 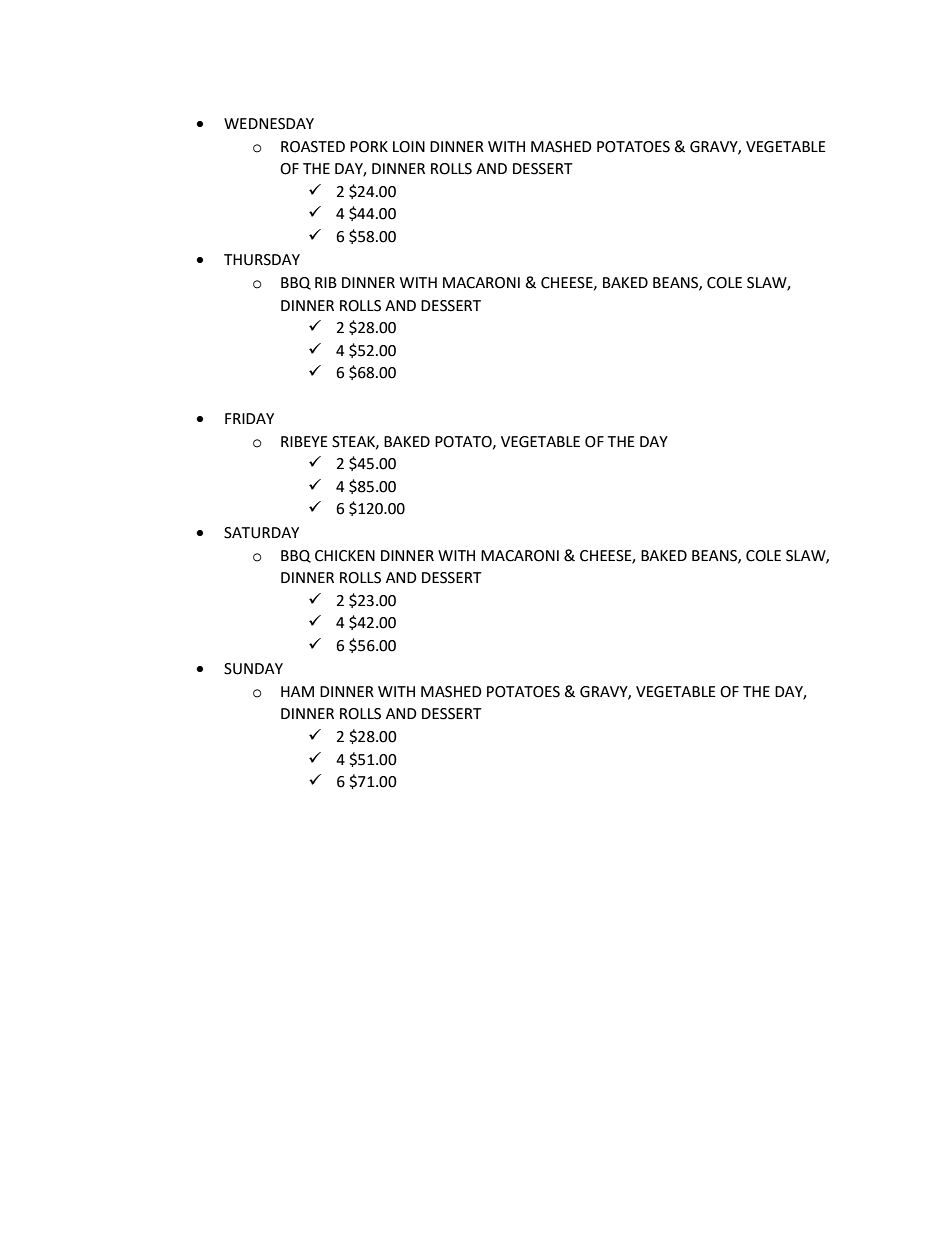 I want to click on ROASTED, so click(x=313, y=147).
